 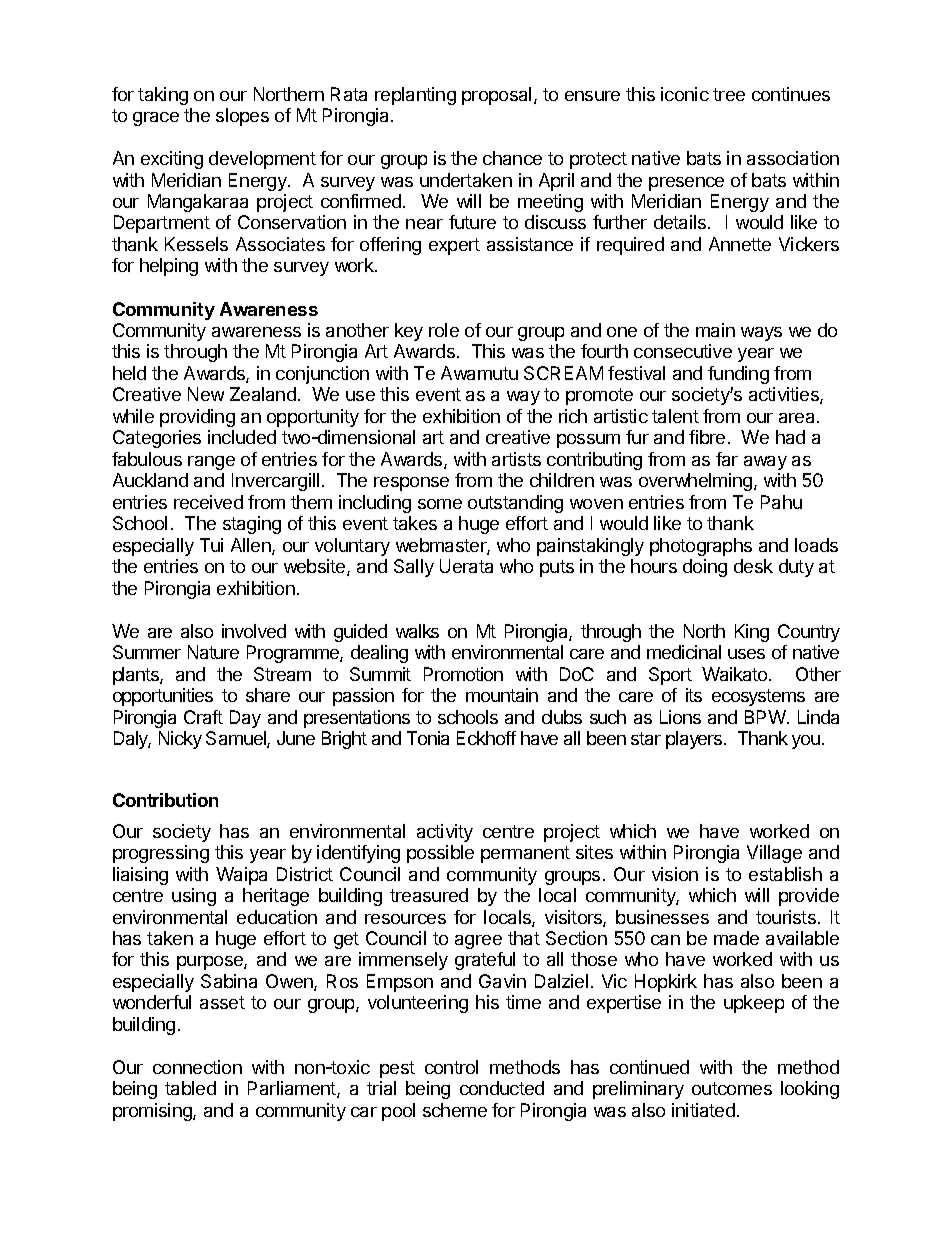 I want to click on progressing, so click(x=161, y=854).
